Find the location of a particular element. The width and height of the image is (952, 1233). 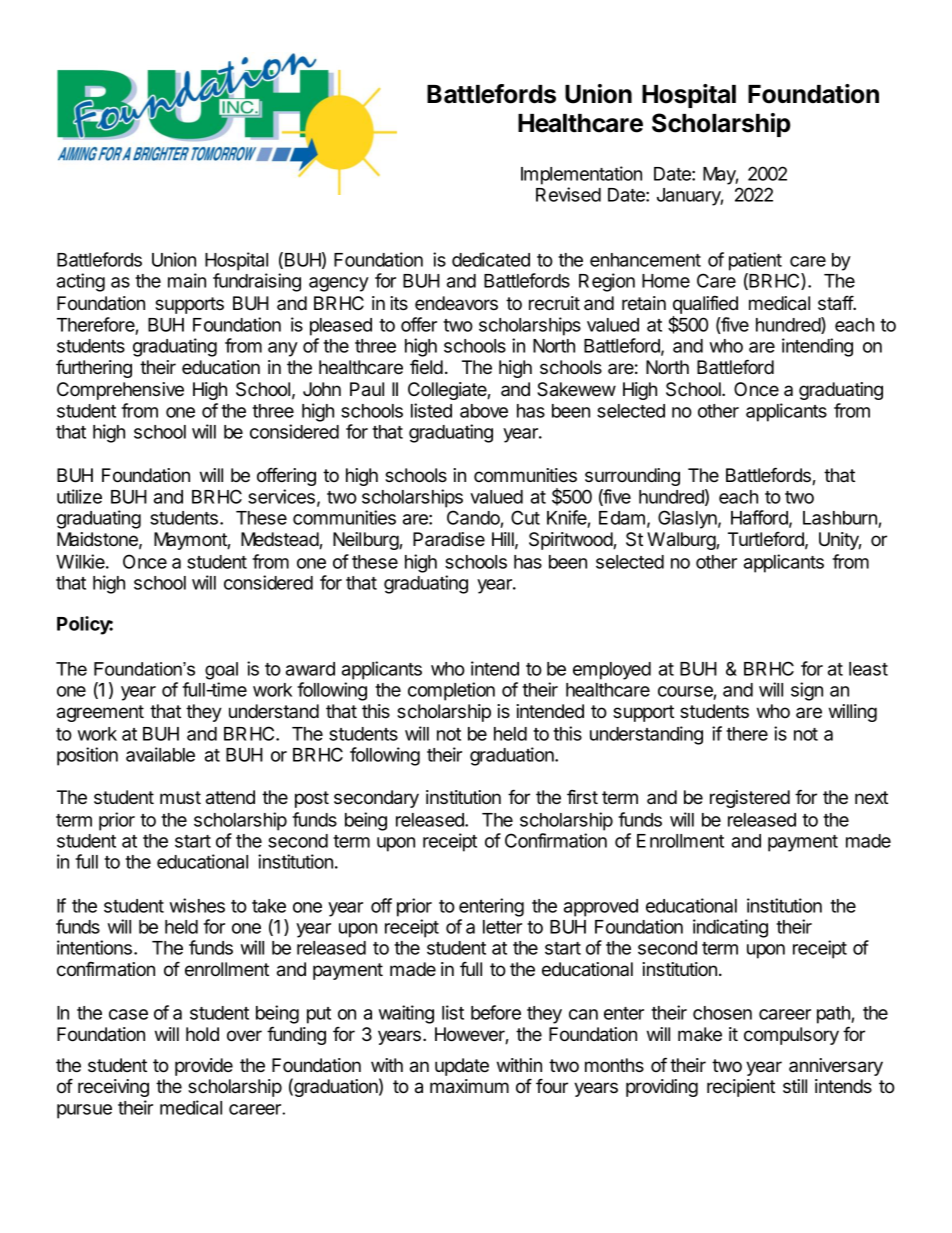

sign is located at coordinates (807, 691).
